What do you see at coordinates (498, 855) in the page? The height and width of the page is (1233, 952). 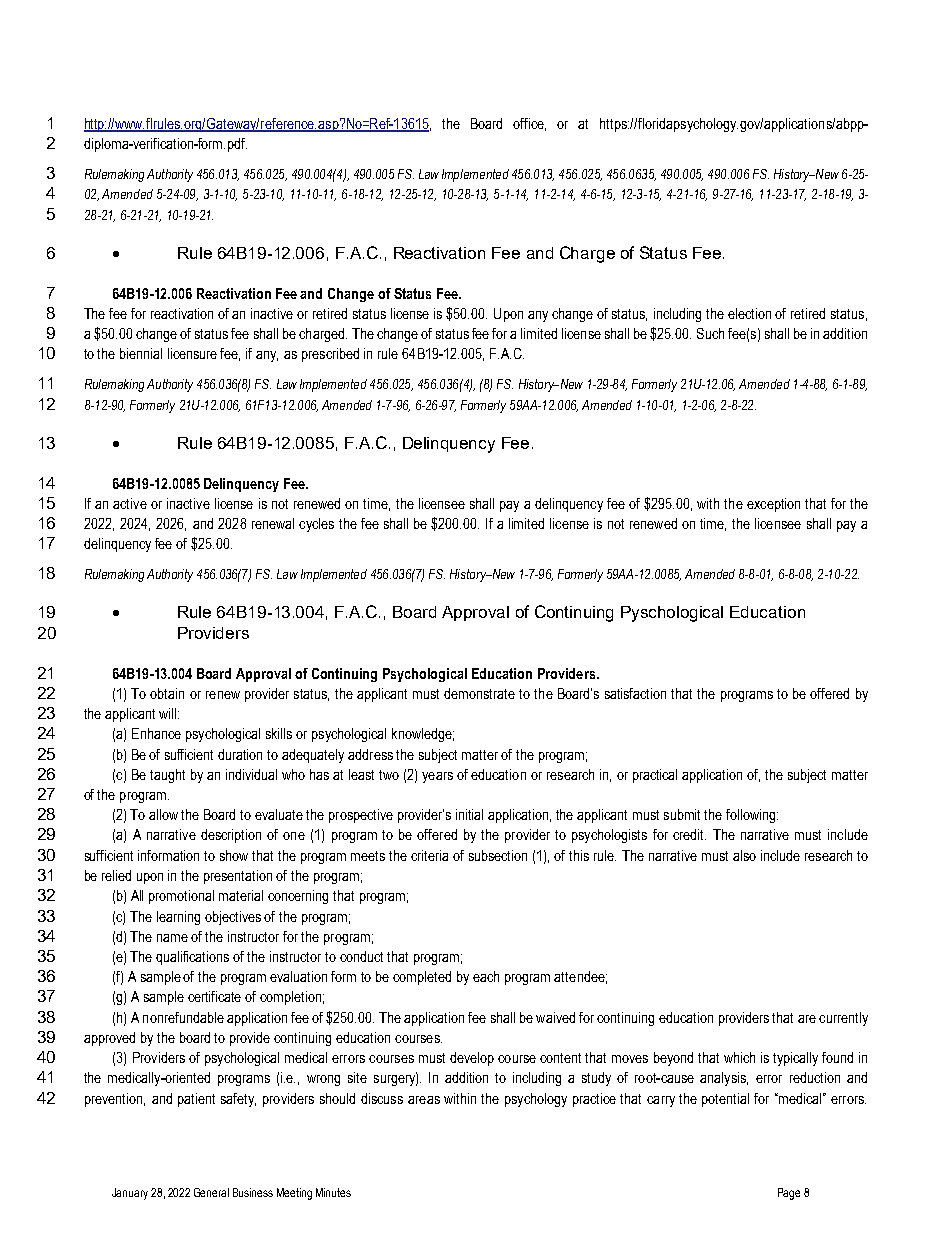 I see `subsection` at bounding box center [498, 855].
